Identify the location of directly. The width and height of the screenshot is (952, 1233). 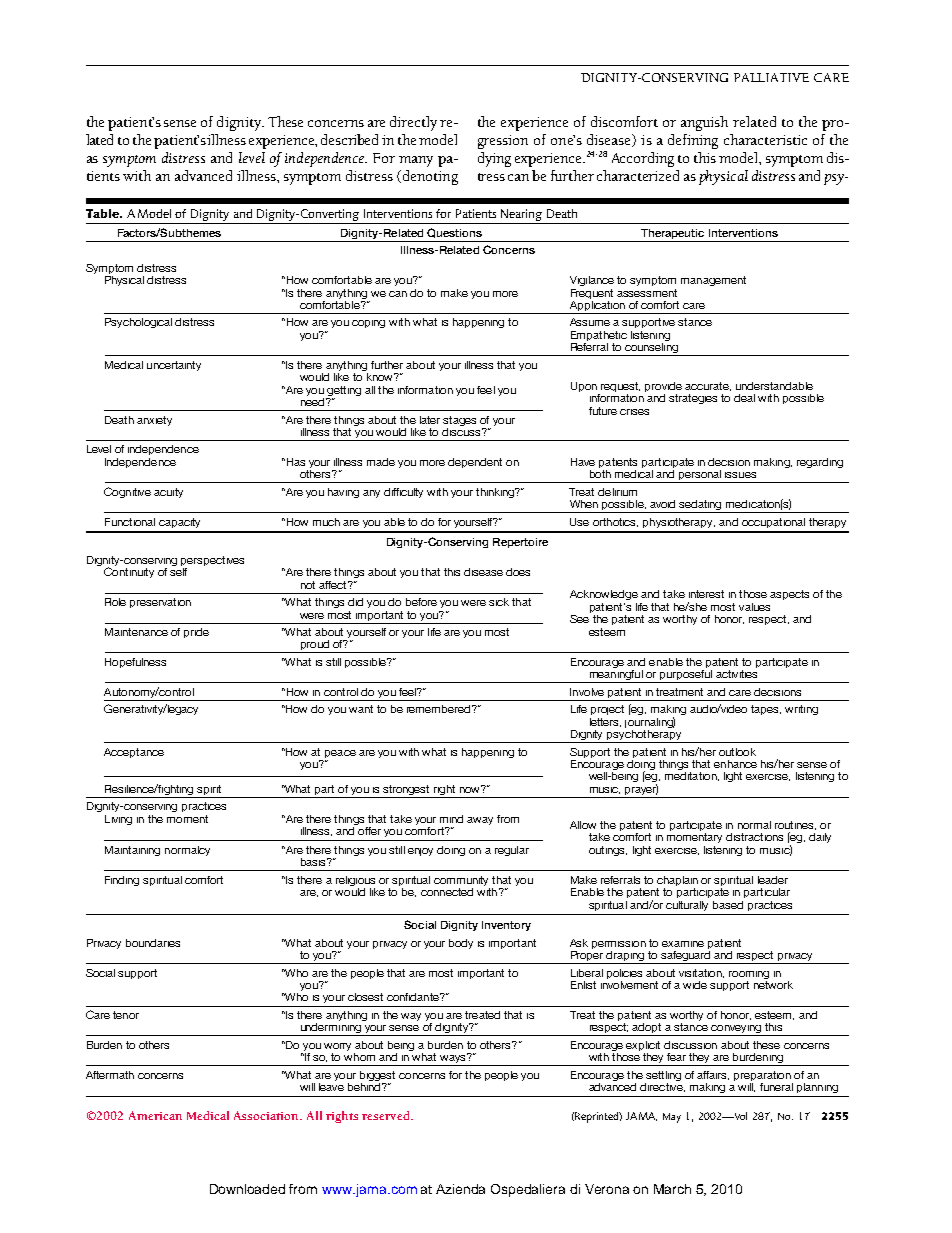
(413, 123).
